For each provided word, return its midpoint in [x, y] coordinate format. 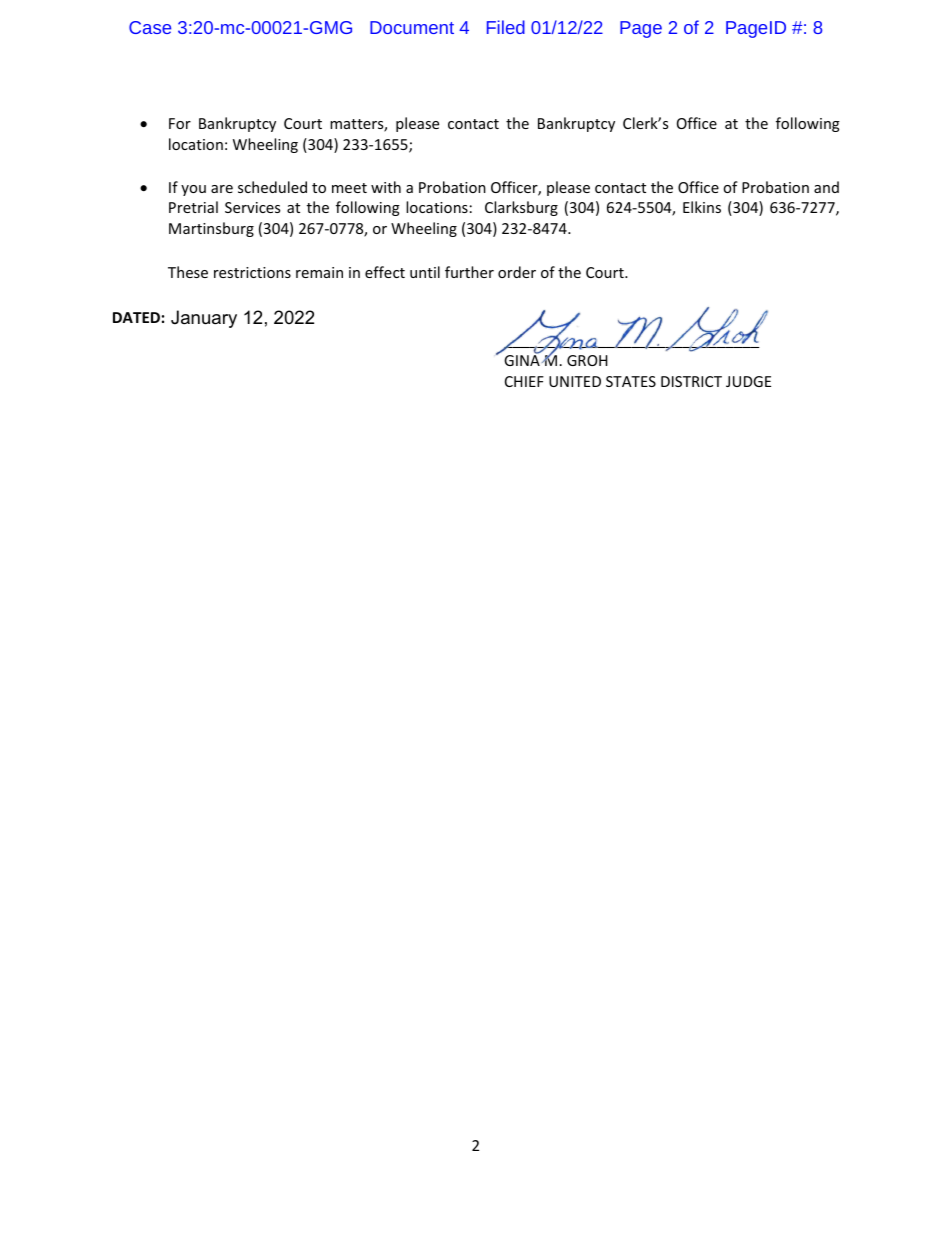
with [386, 187]
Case [150, 27]
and [826, 187]
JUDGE [748, 381]
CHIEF [524, 381]
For [180, 123]
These [188, 272]
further [469, 272]
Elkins [702, 207]
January [204, 319]
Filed [506, 27]
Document [412, 27]
